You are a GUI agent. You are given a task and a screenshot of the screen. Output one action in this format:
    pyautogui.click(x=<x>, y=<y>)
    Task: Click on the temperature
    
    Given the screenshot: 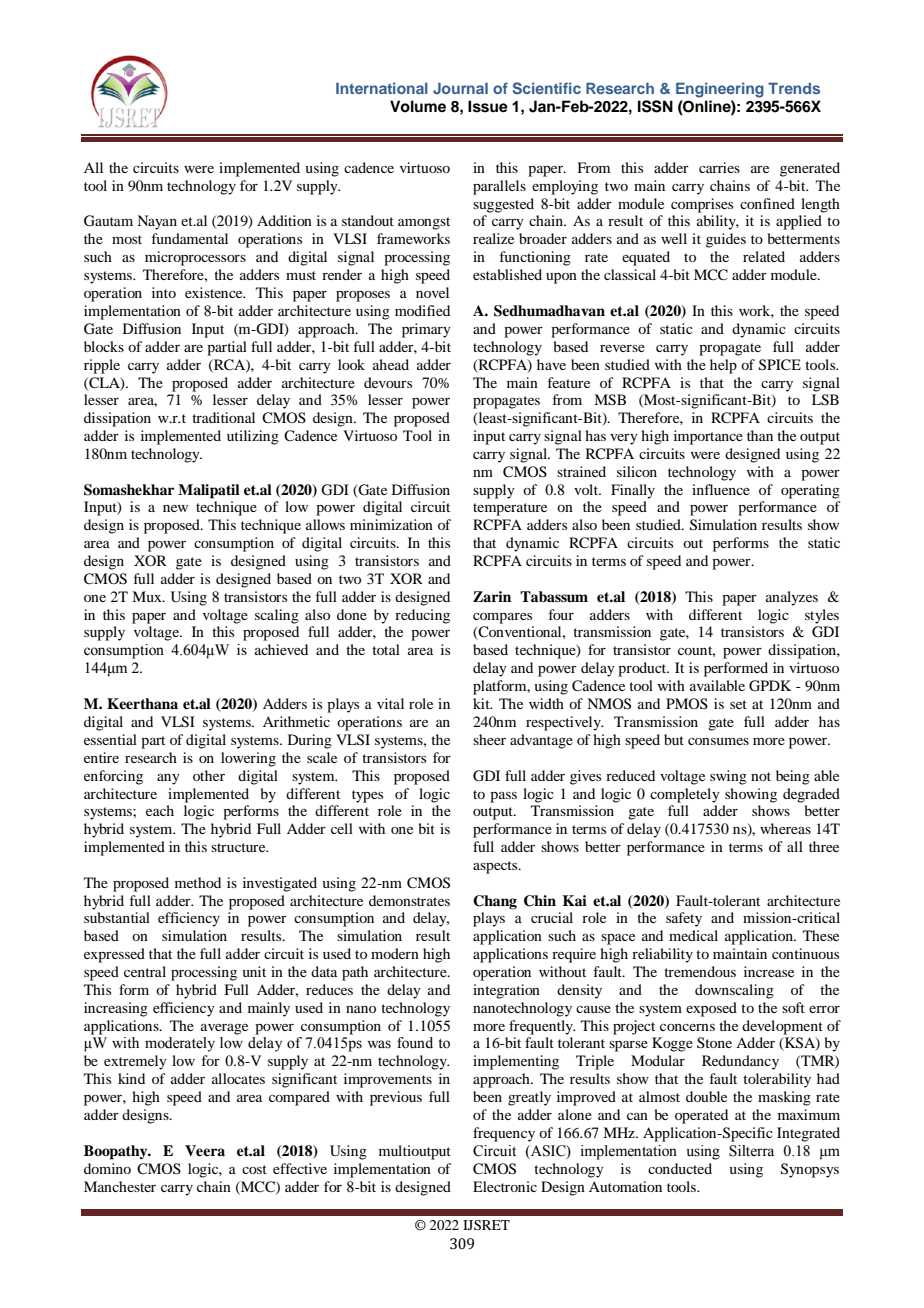 What is the action you would take?
    pyautogui.click(x=510, y=509)
